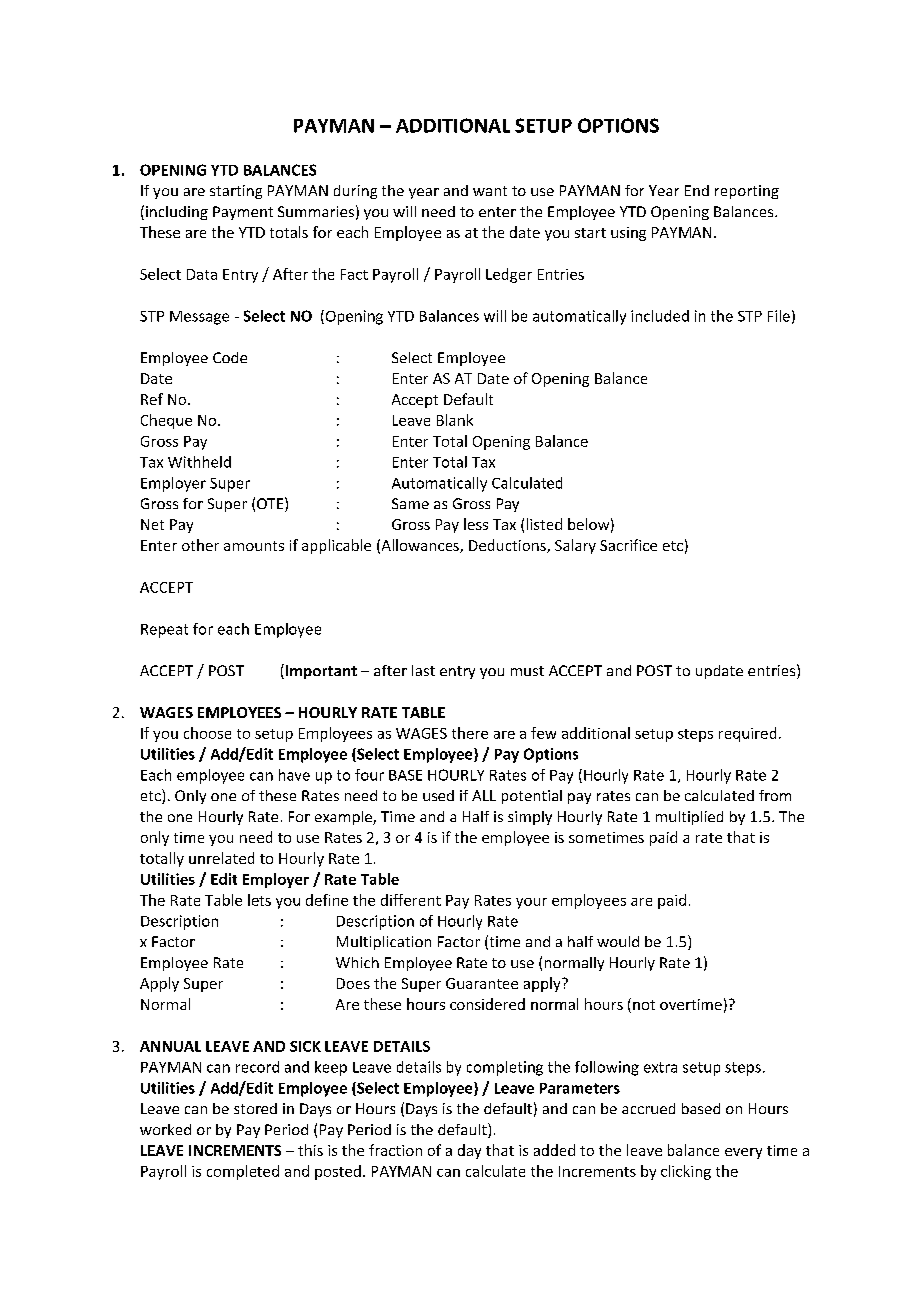  I want to click on required, so click(747, 734).
